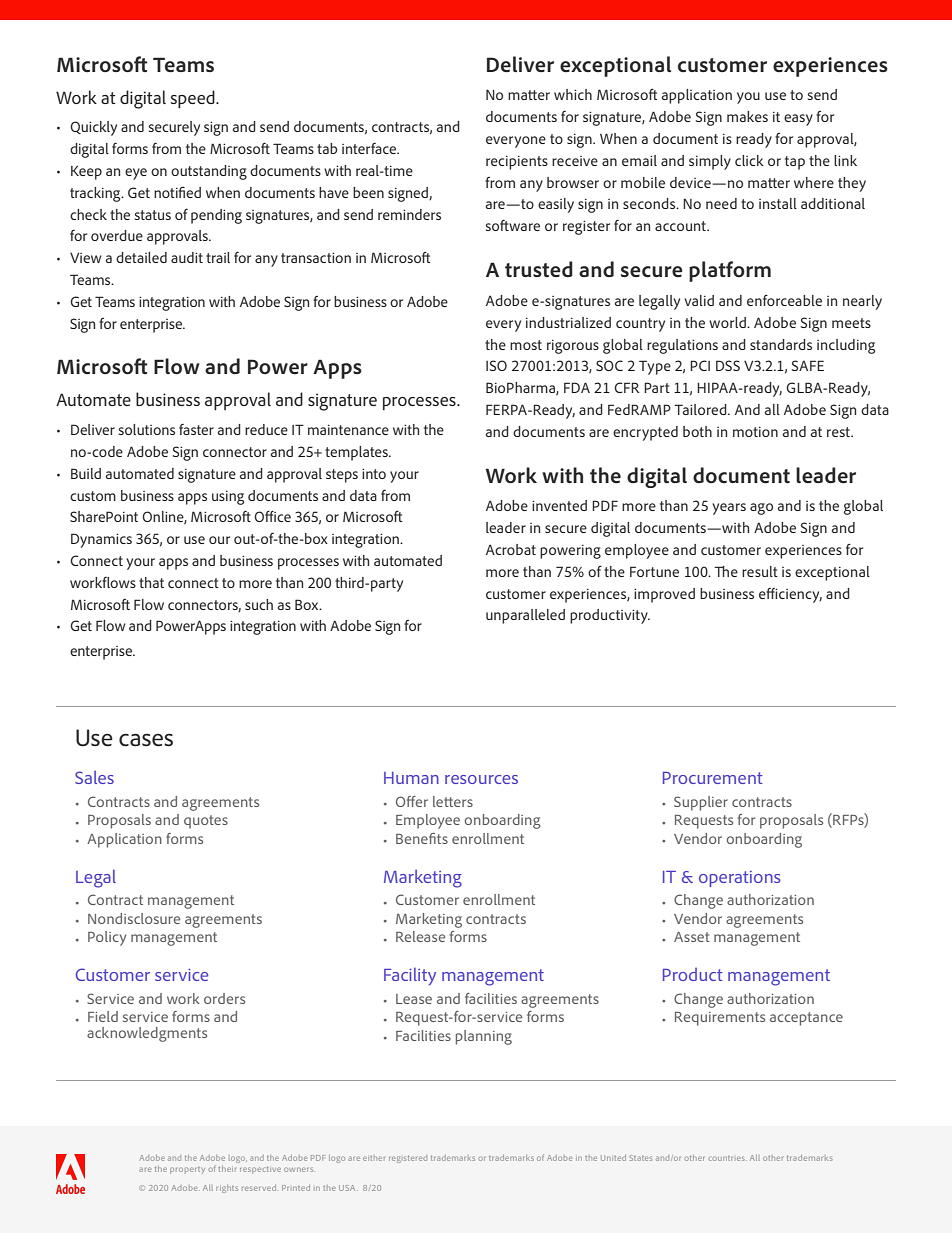 The image size is (952, 1233). I want to click on speed, so click(194, 99).
